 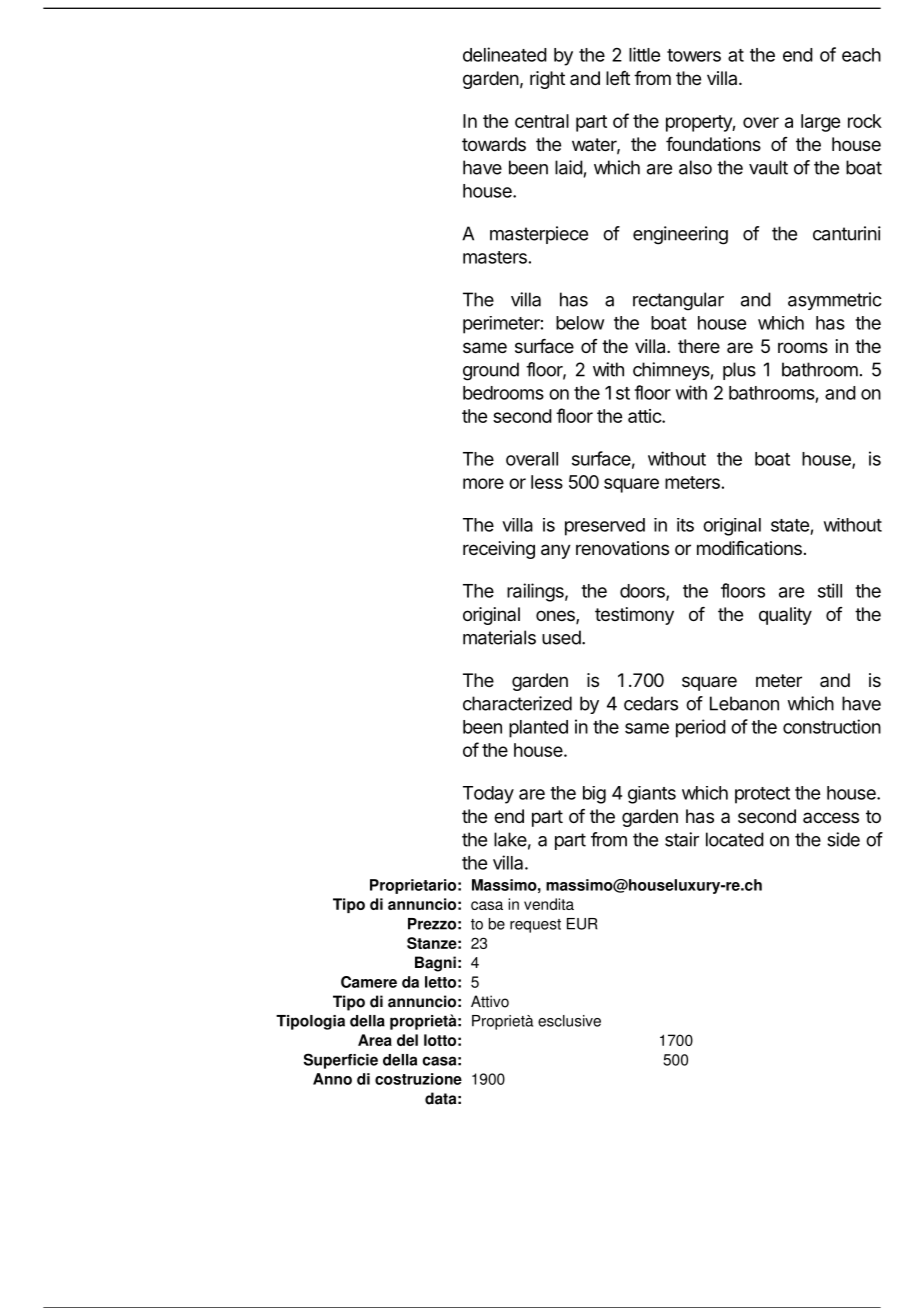 I want to click on big, so click(x=594, y=795).
